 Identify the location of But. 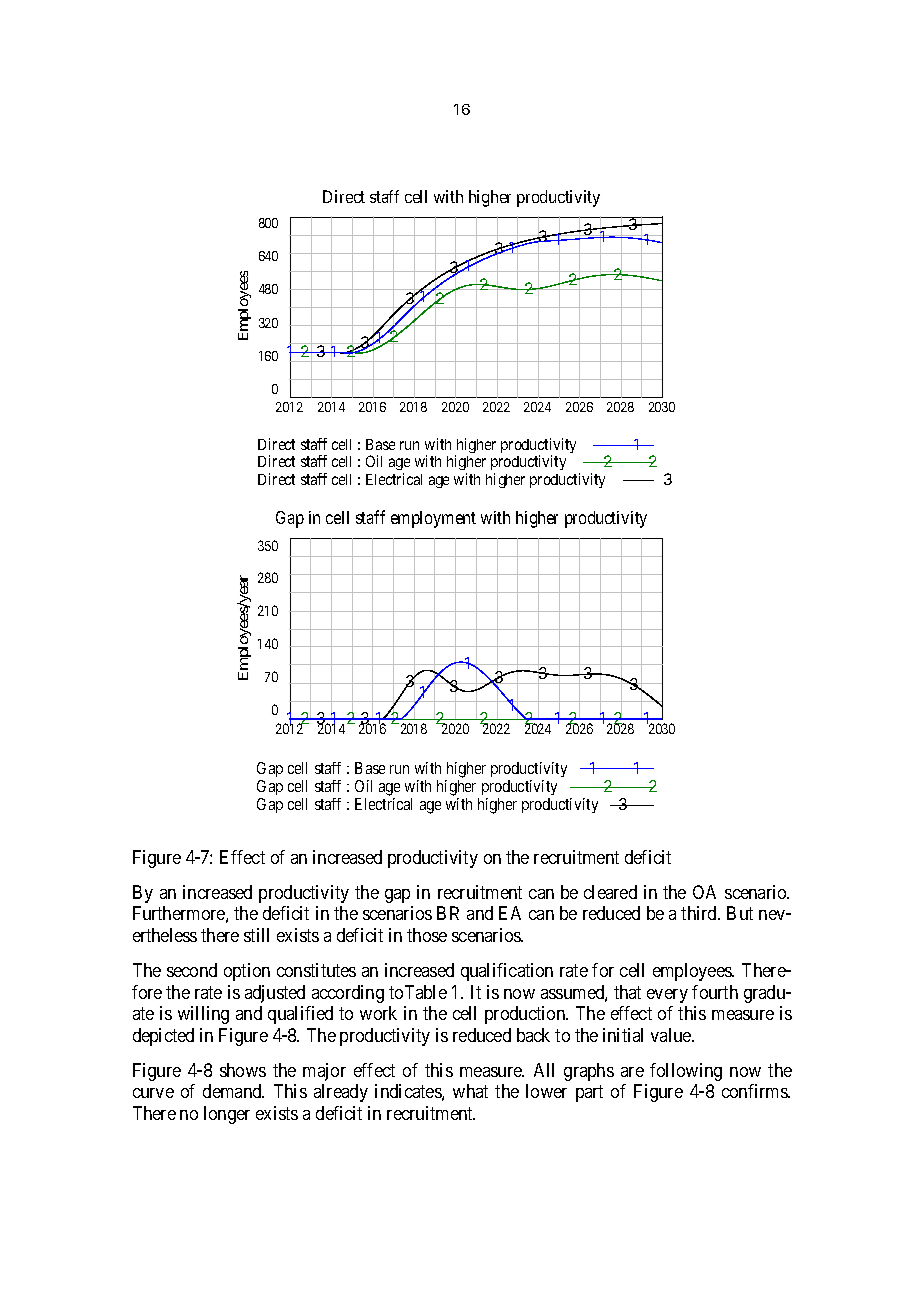
(740, 913).
